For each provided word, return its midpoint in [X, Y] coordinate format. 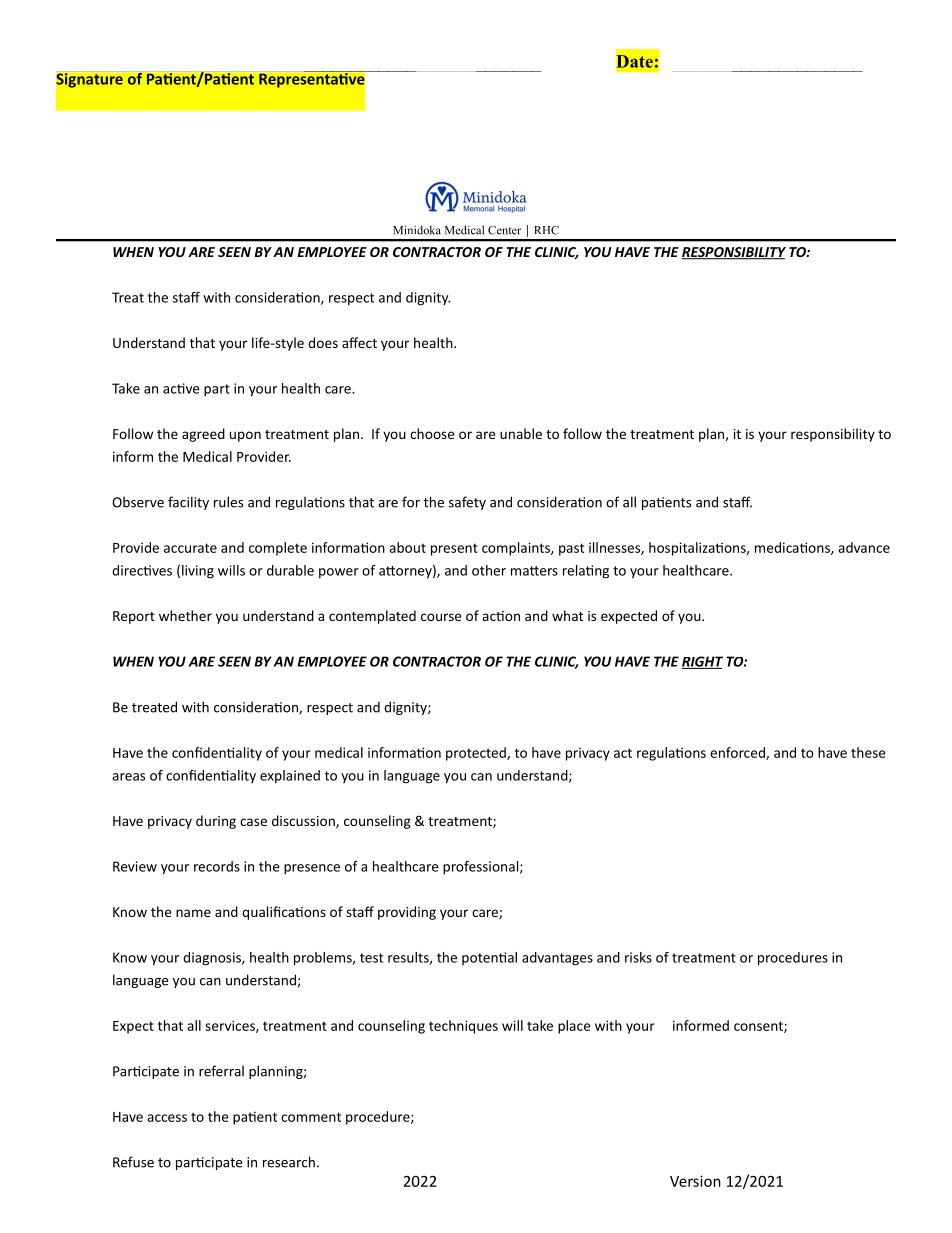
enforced [738, 753]
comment [311, 1117]
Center [504, 230]
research [289, 1162]
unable [521, 433]
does [323, 342]
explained [290, 777]
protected [477, 754]
